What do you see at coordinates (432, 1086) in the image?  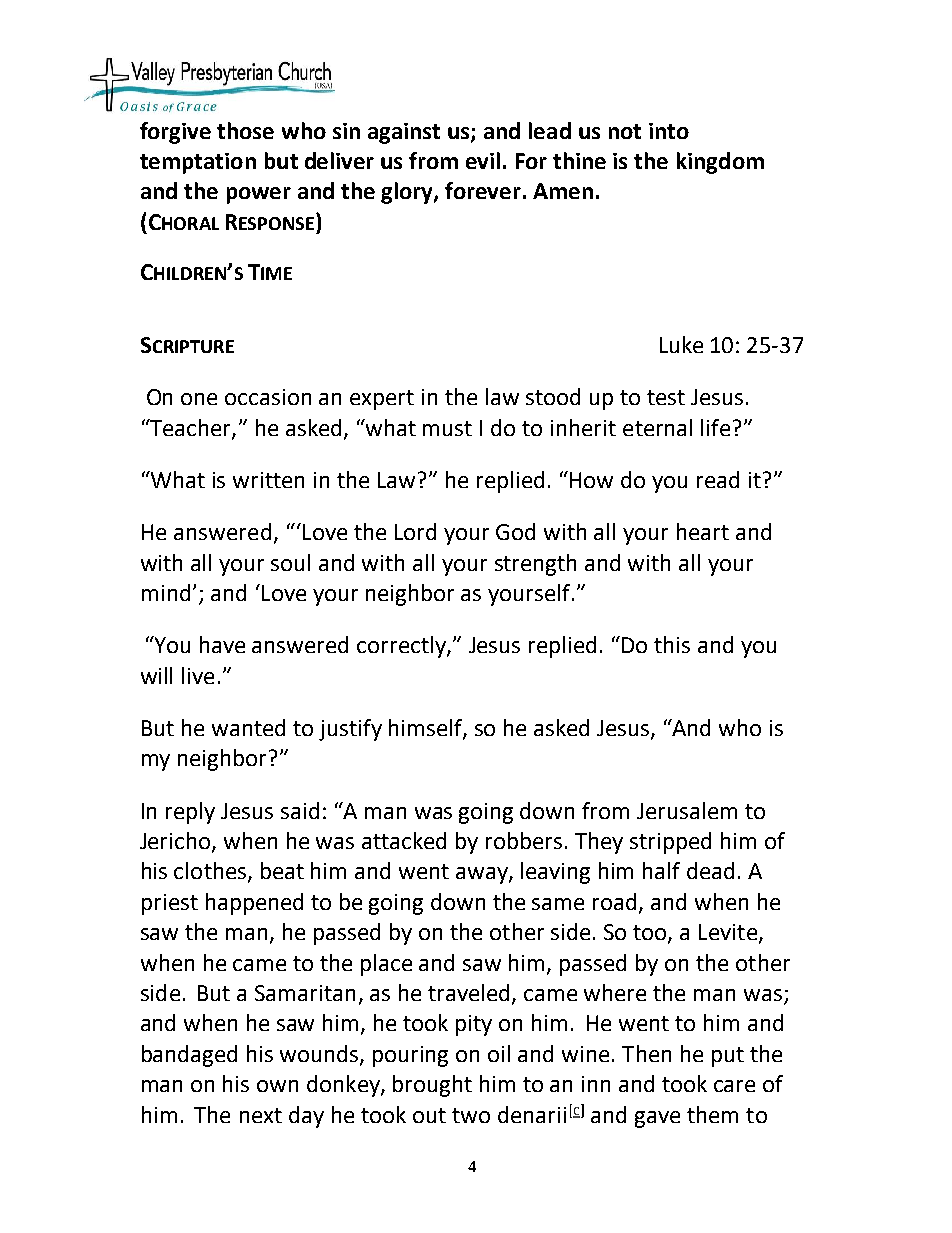 I see `brought` at bounding box center [432, 1086].
